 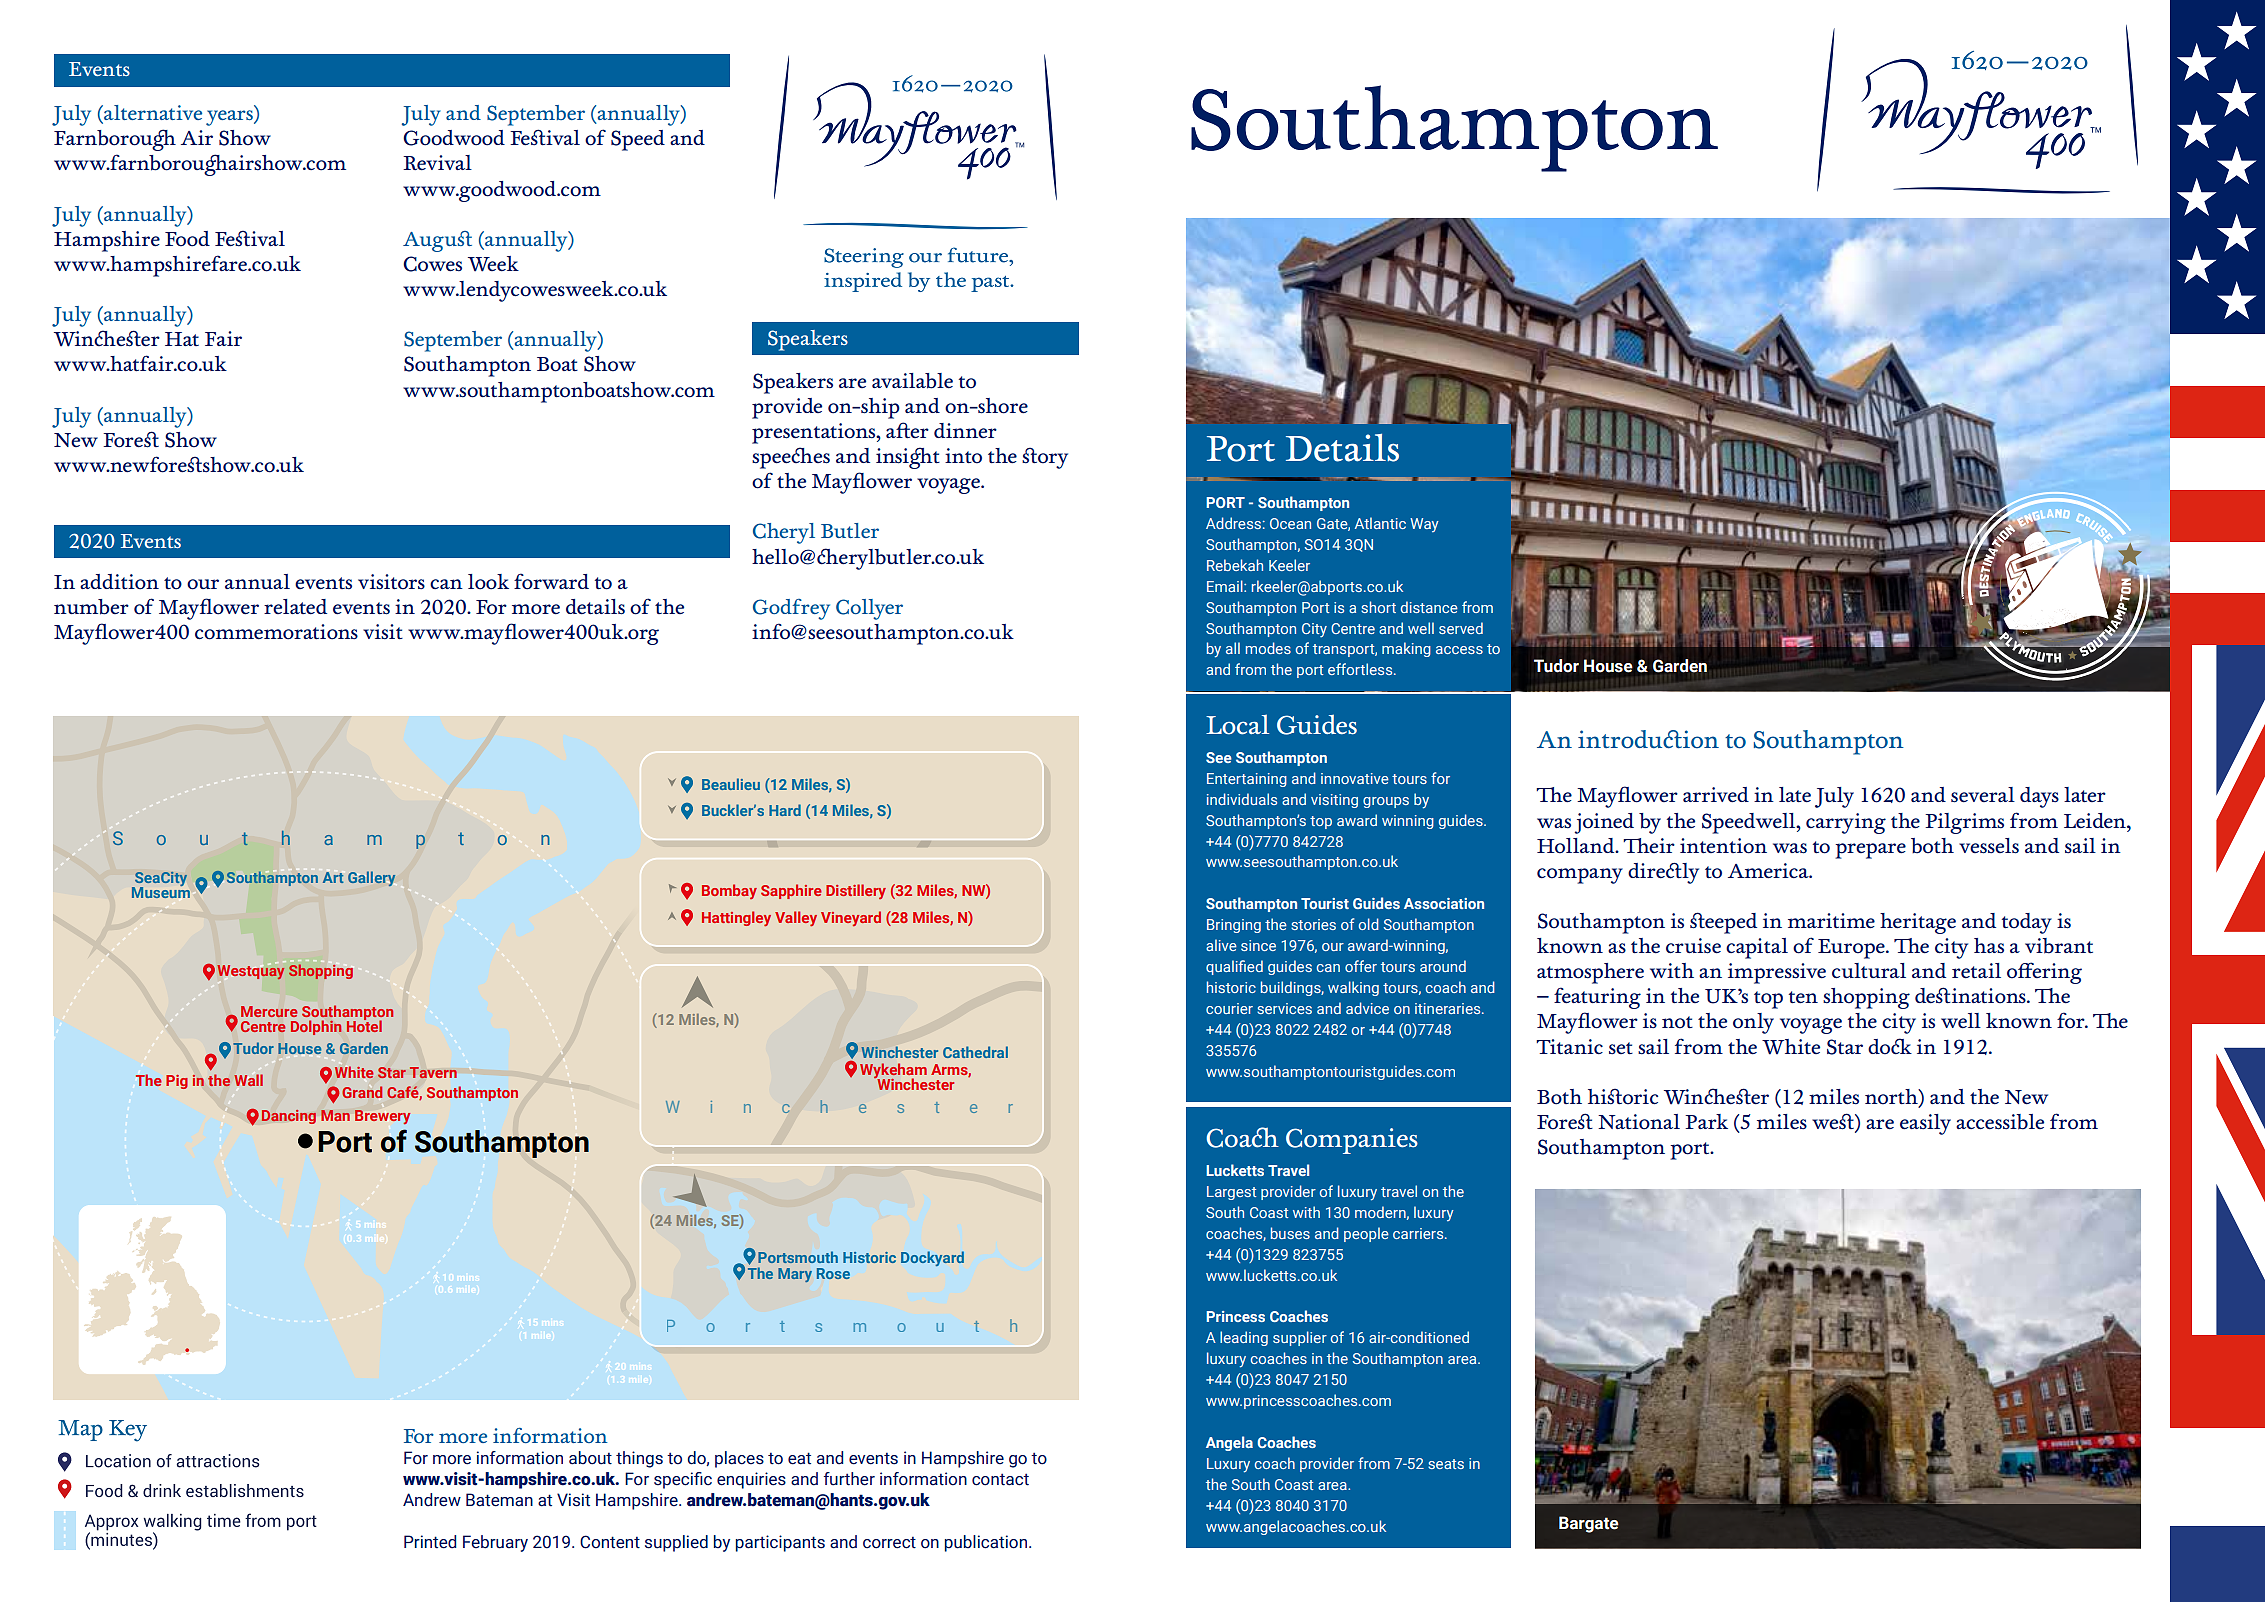 I want to click on easily, so click(x=1925, y=1124).
